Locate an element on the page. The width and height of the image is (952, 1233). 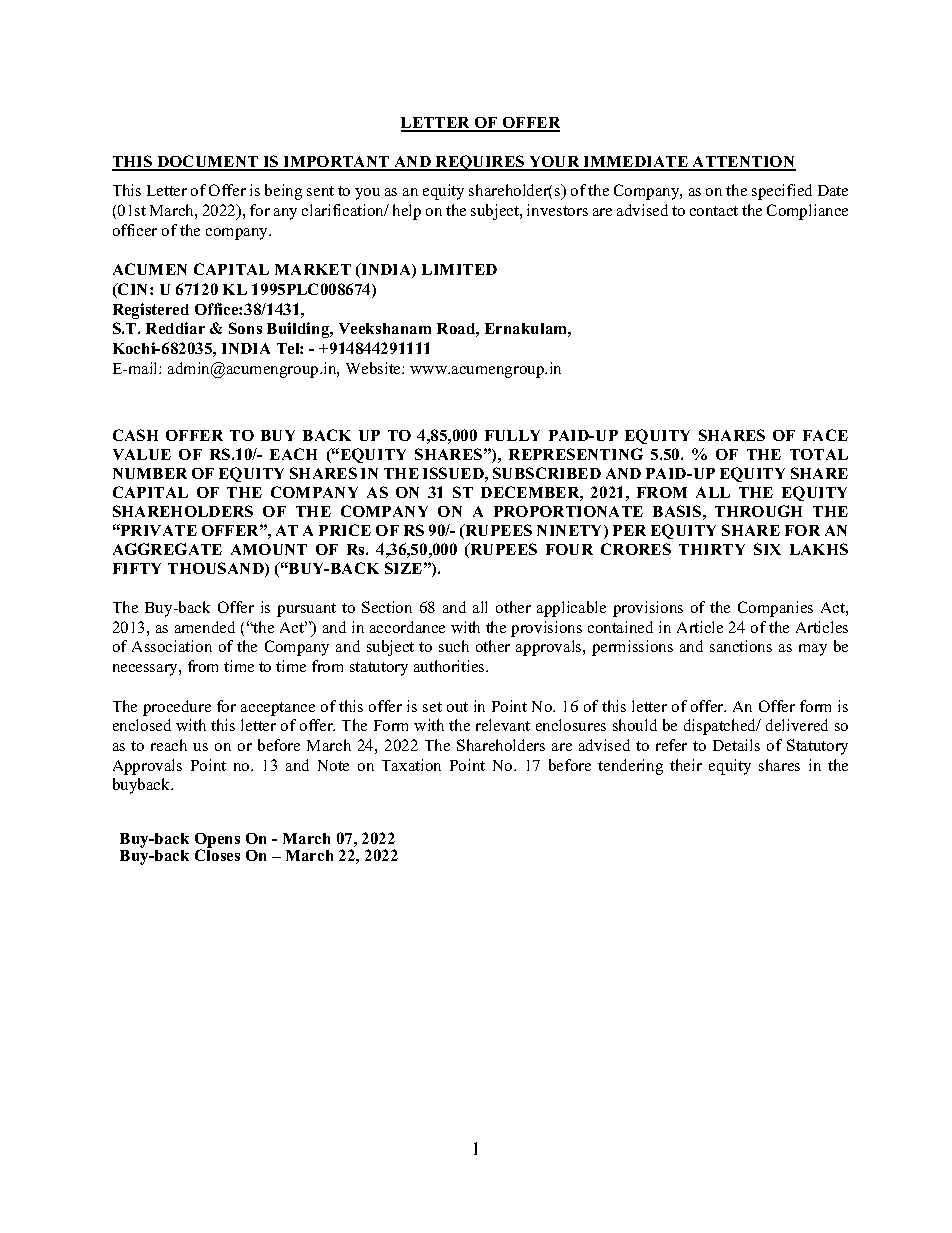
specified is located at coordinates (782, 192).
